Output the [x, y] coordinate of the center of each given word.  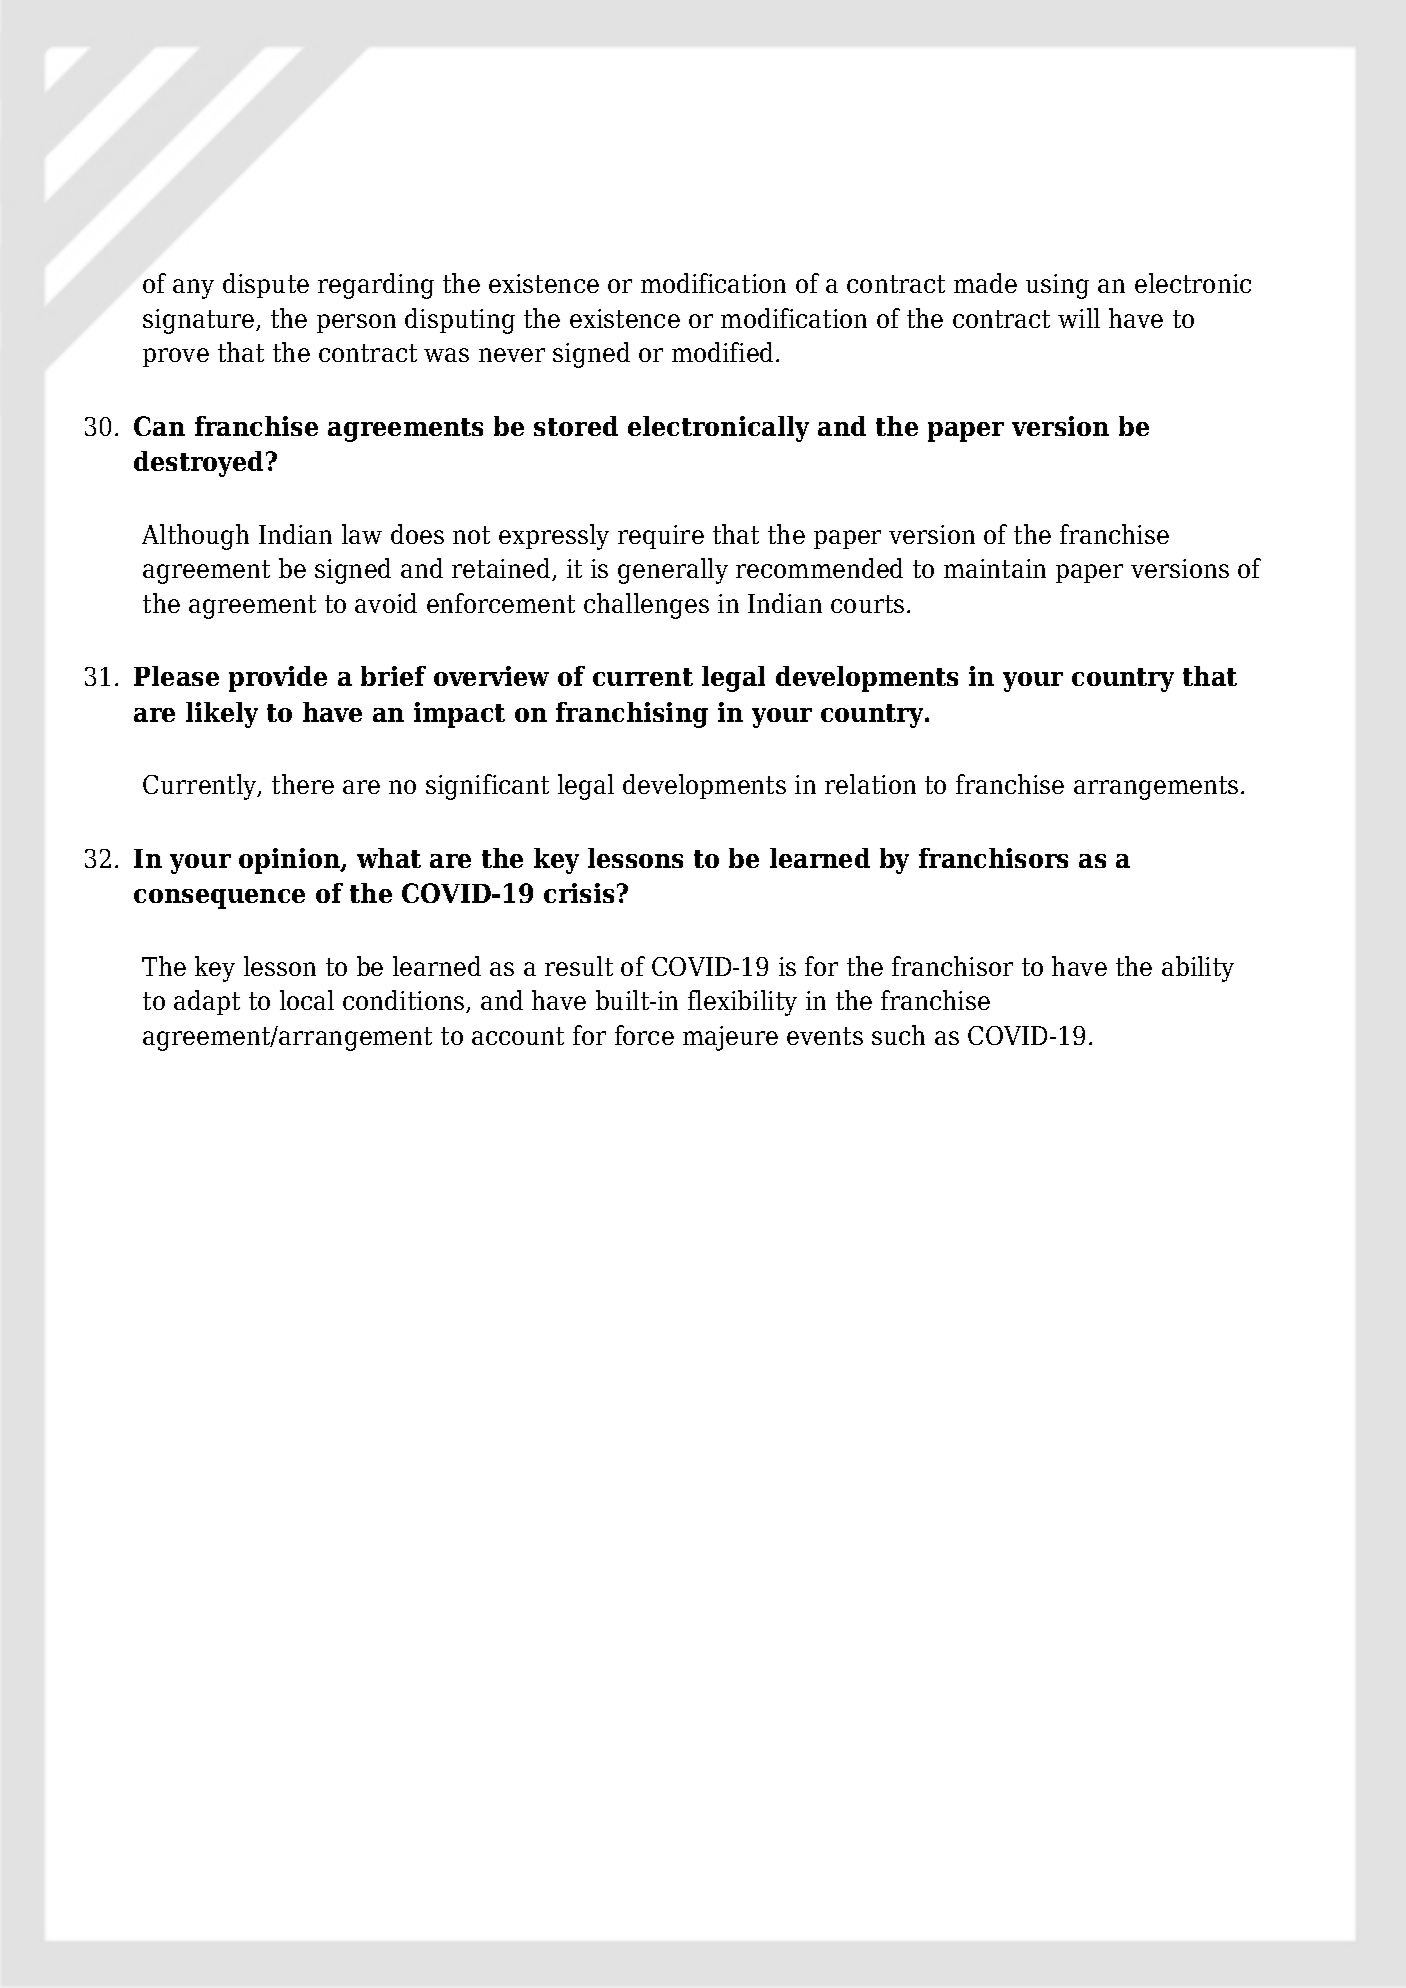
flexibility [742, 1003]
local [307, 1000]
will [1079, 318]
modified [724, 352]
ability [1198, 969]
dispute [266, 285]
